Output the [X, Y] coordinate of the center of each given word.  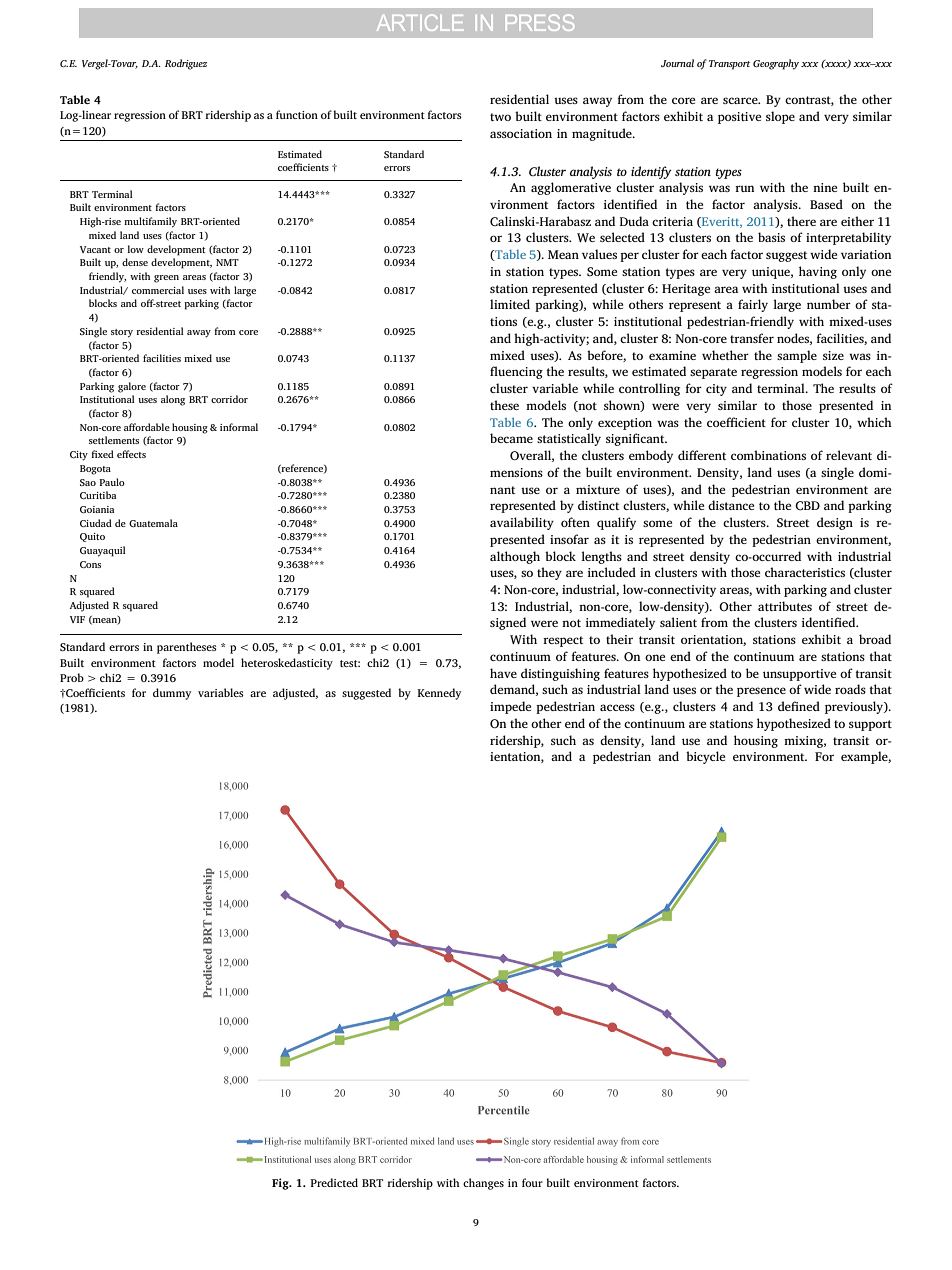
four [532, 1182]
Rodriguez [186, 64]
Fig [281, 1184]
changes [483, 1184]
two [500, 117]
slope [780, 117]
